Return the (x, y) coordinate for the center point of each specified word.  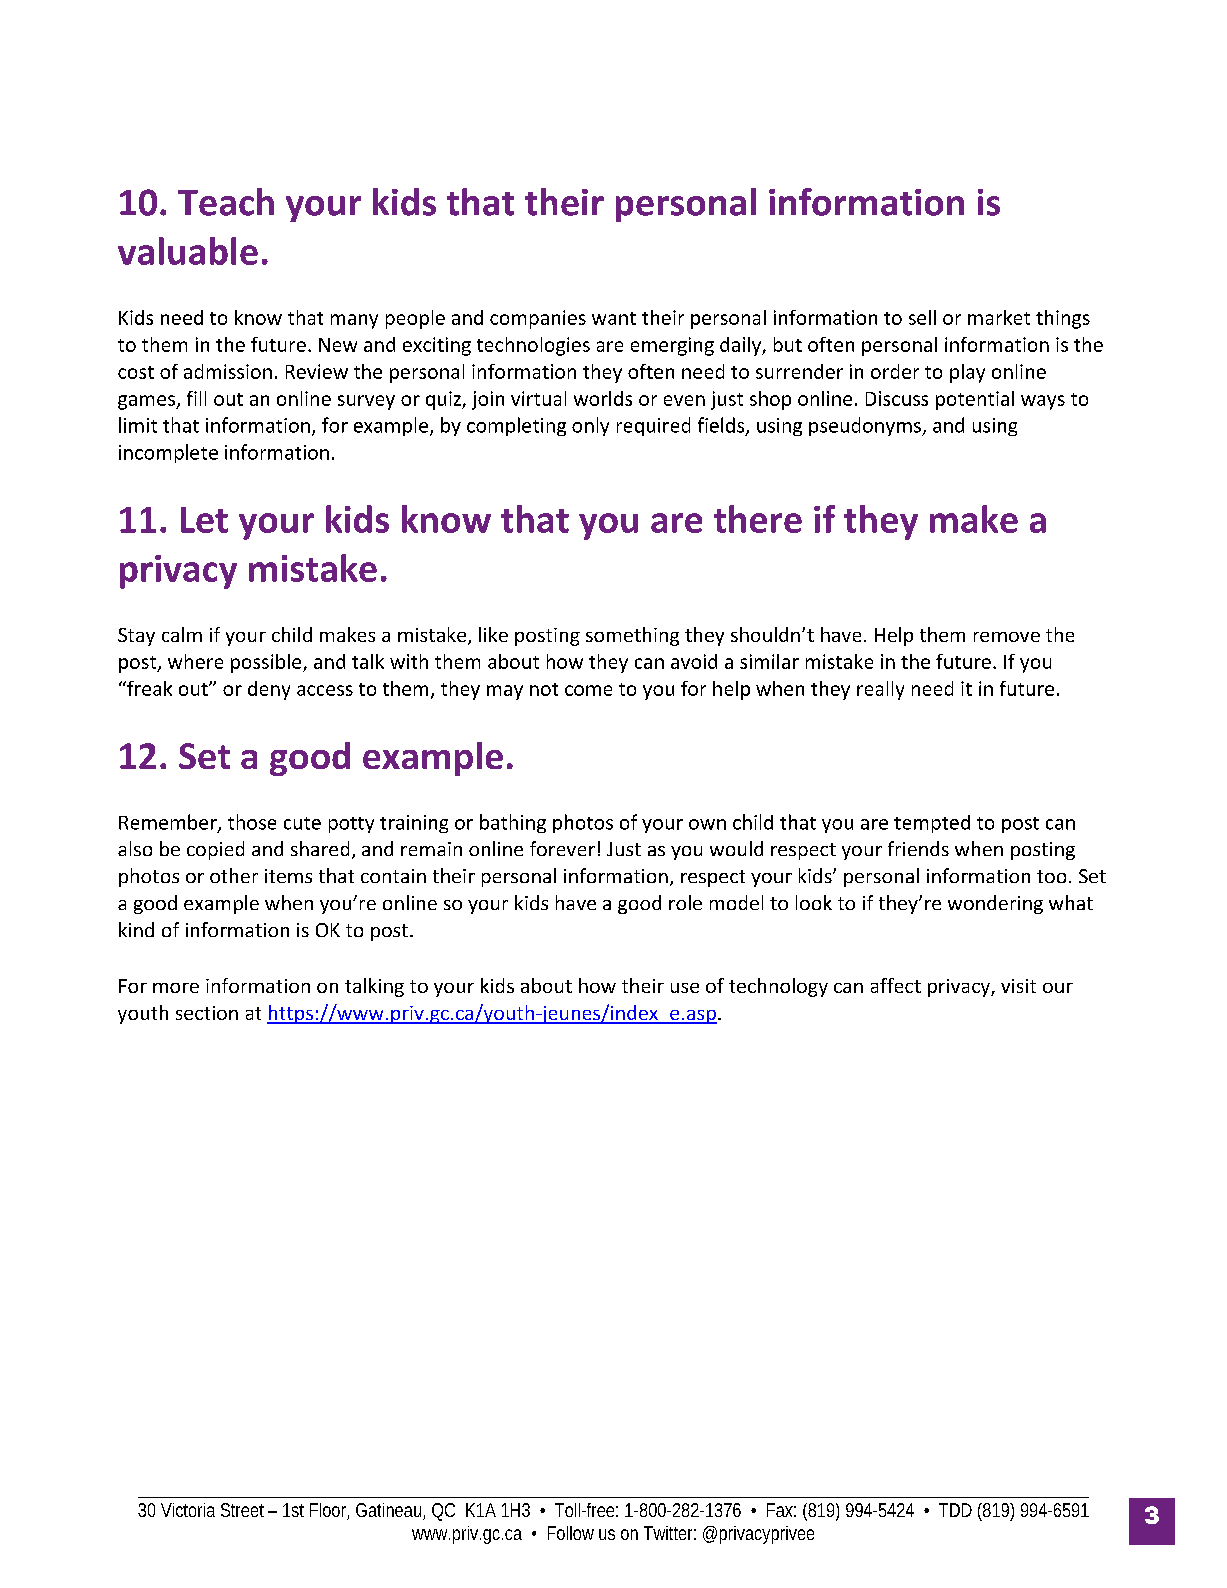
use (685, 988)
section (207, 1013)
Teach (226, 202)
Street (245, 1510)
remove (1007, 637)
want (614, 318)
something (632, 636)
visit (1018, 986)
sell (922, 317)
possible (267, 663)
